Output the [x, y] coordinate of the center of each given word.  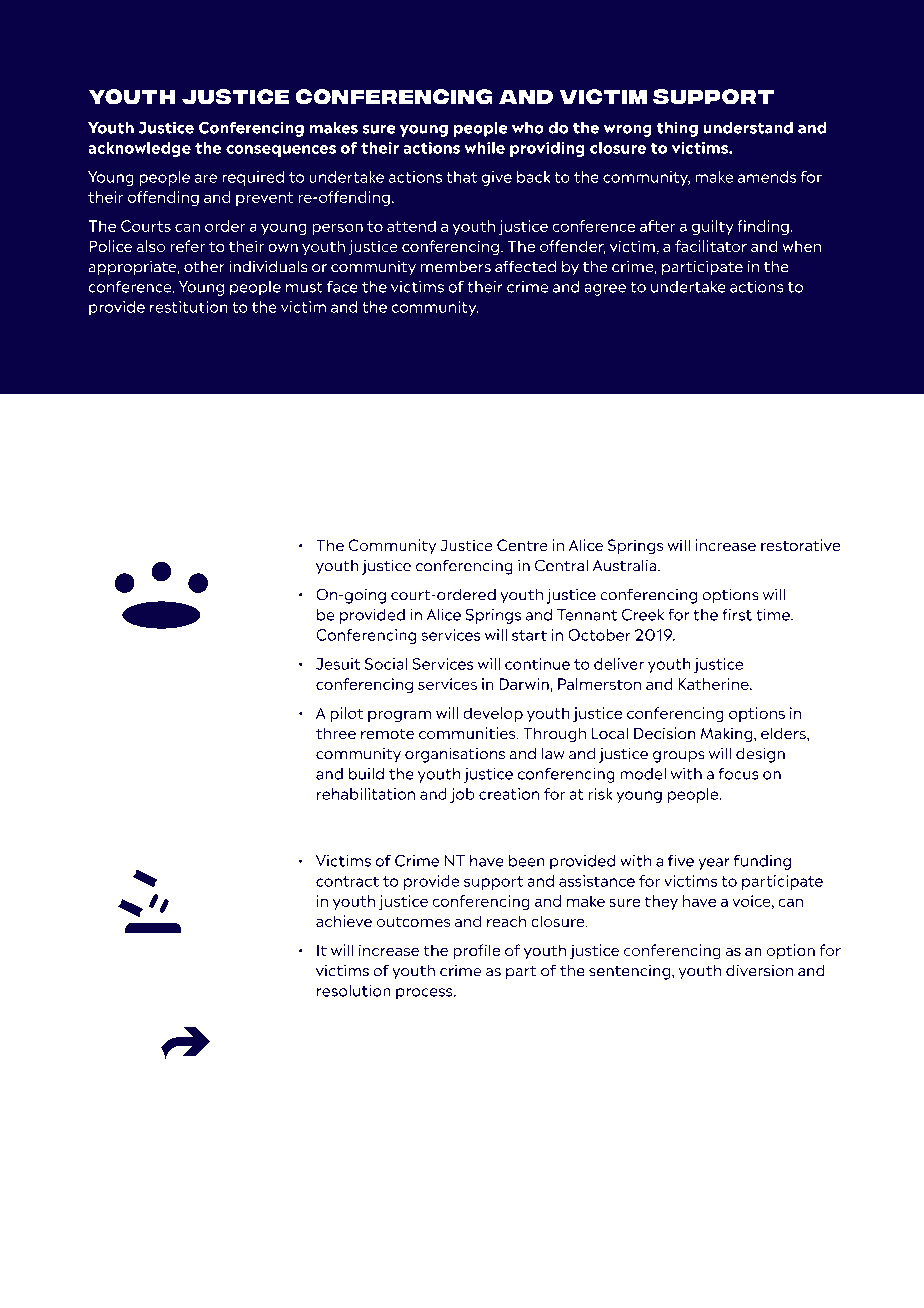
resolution [354, 991]
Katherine [715, 684]
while [484, 148]
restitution [189, 307]
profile [476, 951]
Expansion [355, 495]
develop [493, 714]
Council [587, 475]
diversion [759, 970]
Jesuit [338, 664]
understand [748, 128]
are [206, 178]
